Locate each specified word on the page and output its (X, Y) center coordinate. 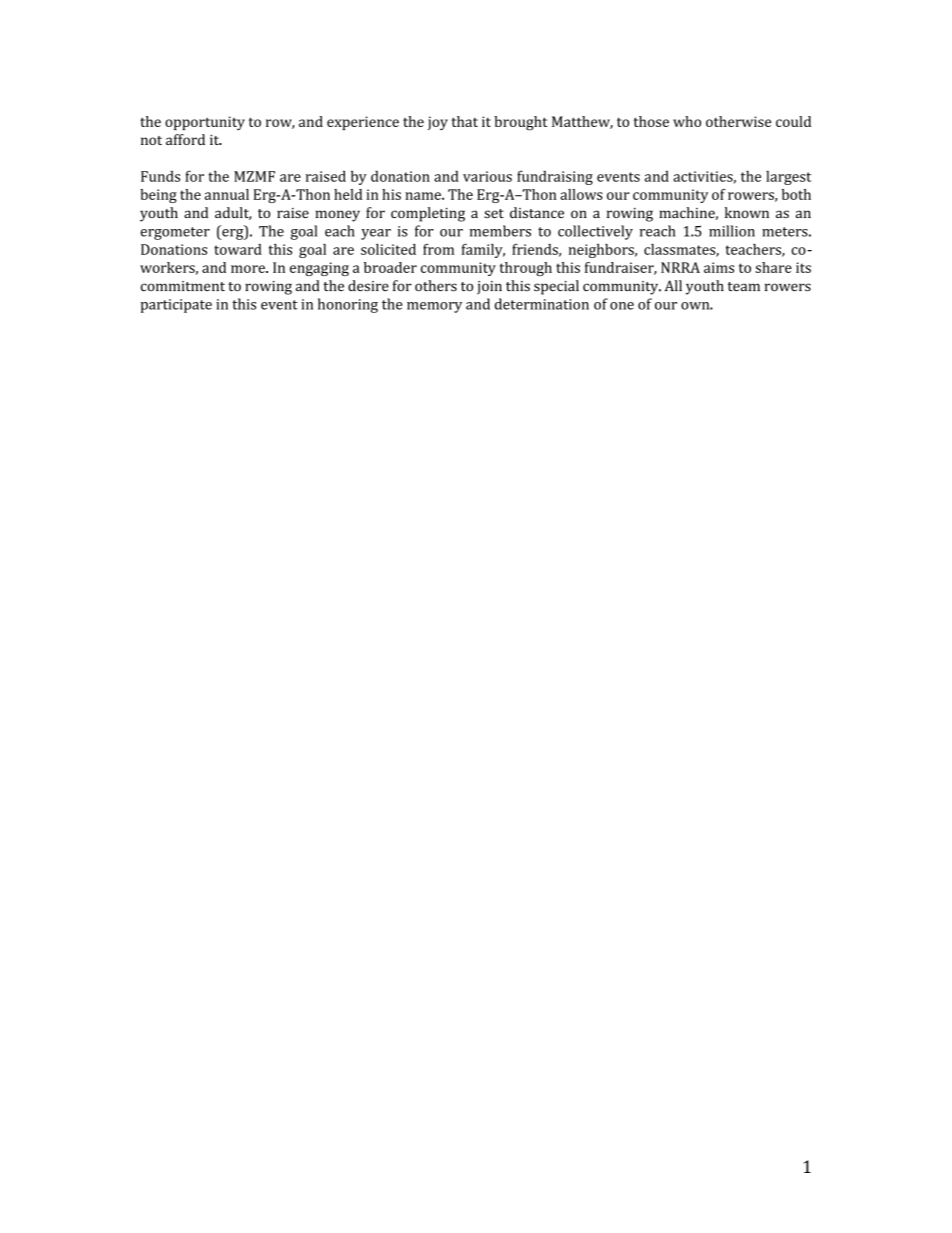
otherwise (738, 121)
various (487, 176)
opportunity (205, 123)
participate (176, 306)
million (732, 231)
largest (788, 177)
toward (238, 249)
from (438, 249)
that (464, 121)
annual (227, 194)
